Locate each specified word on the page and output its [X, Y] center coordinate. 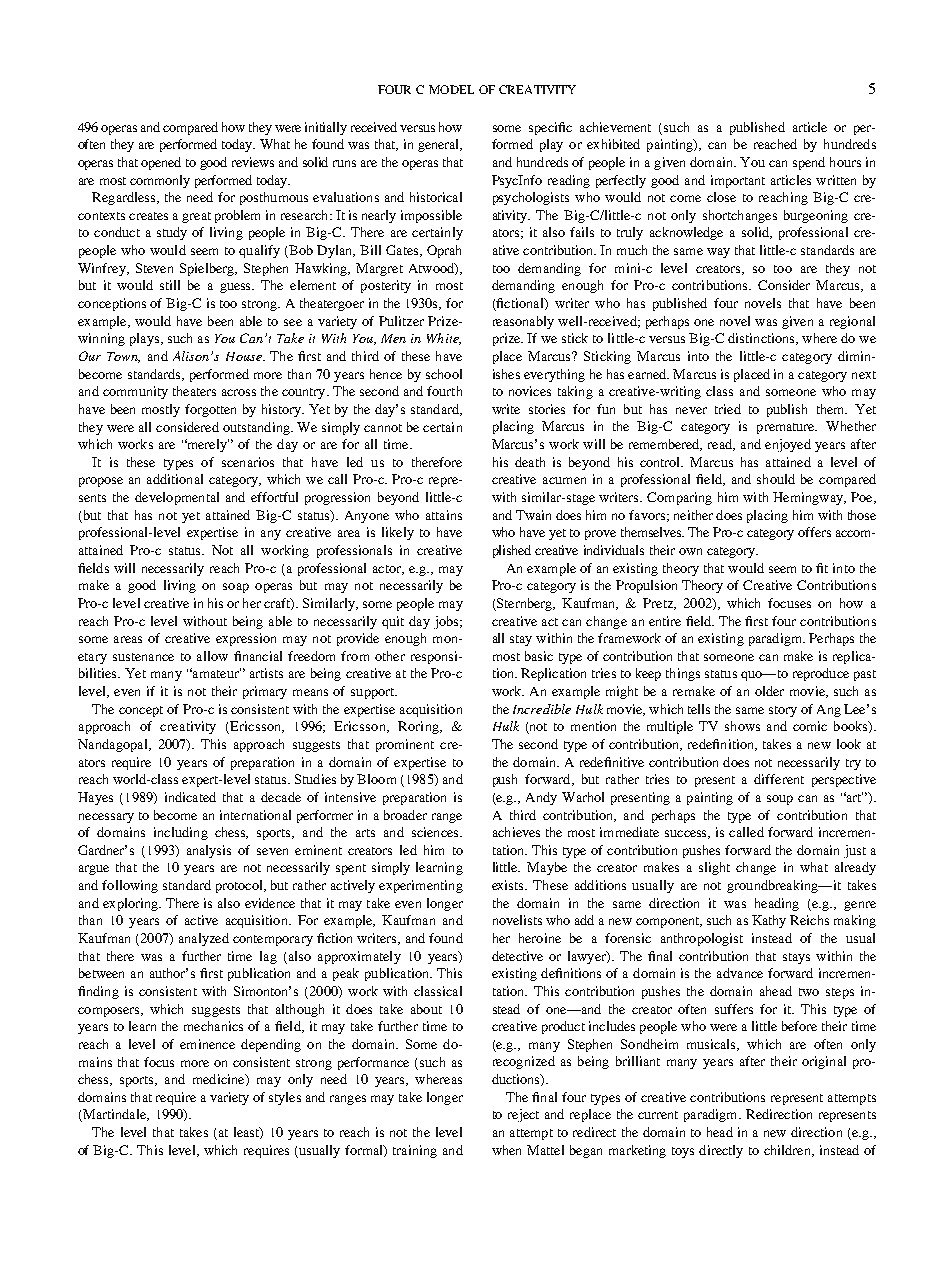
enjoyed [788, 445]
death [530, 462]
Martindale [114, 1115]
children [788, 1151]
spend [809, 163]
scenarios [248, 462]
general [440, 145]
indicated [190, 797]
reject [523, 1115]
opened [161, 163]
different [779, 779]
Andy [541, 798]
